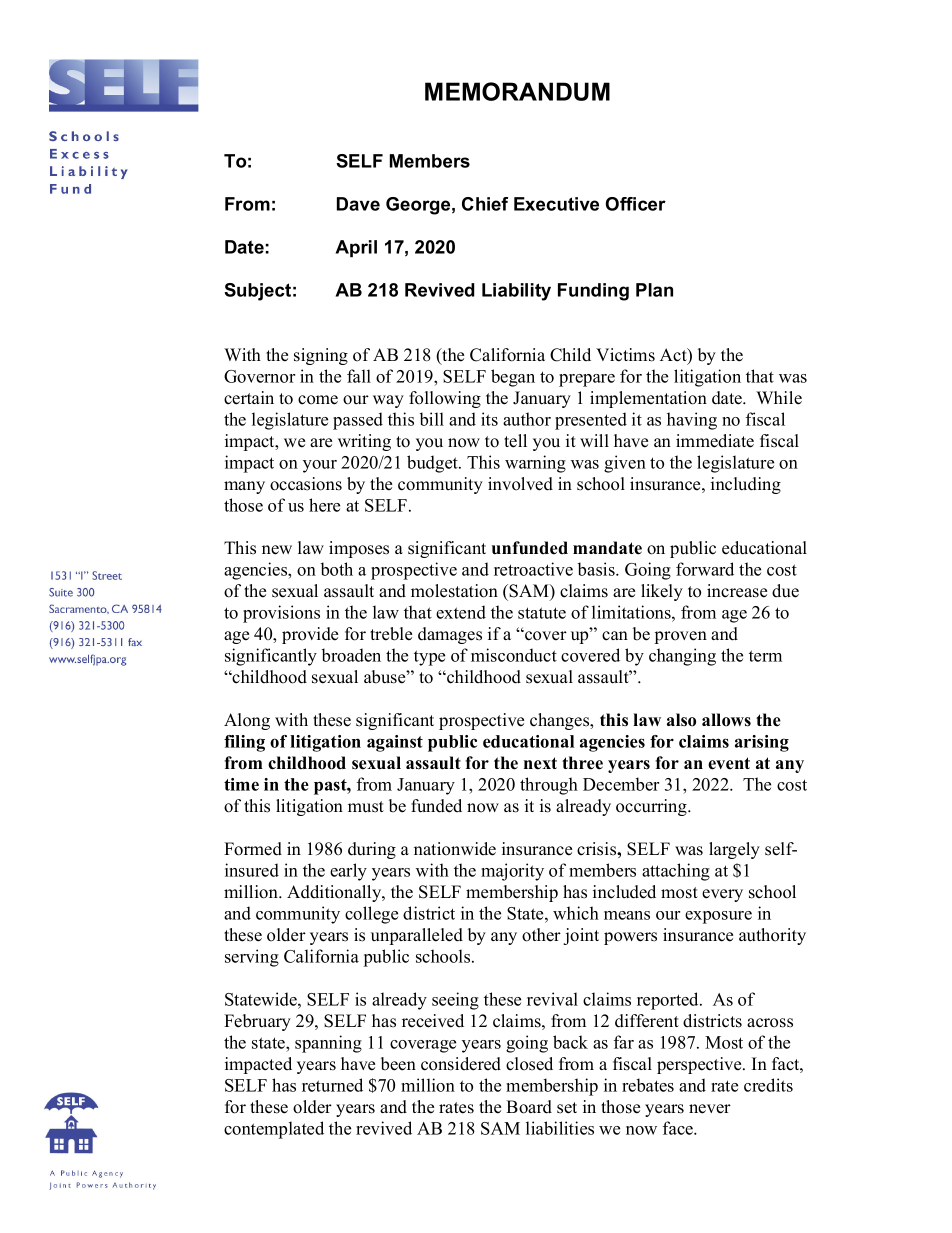 The width and height of the document is (952, 1233). Describe the element at coordinates (729, 763) in the document. I see `event` at that location.
